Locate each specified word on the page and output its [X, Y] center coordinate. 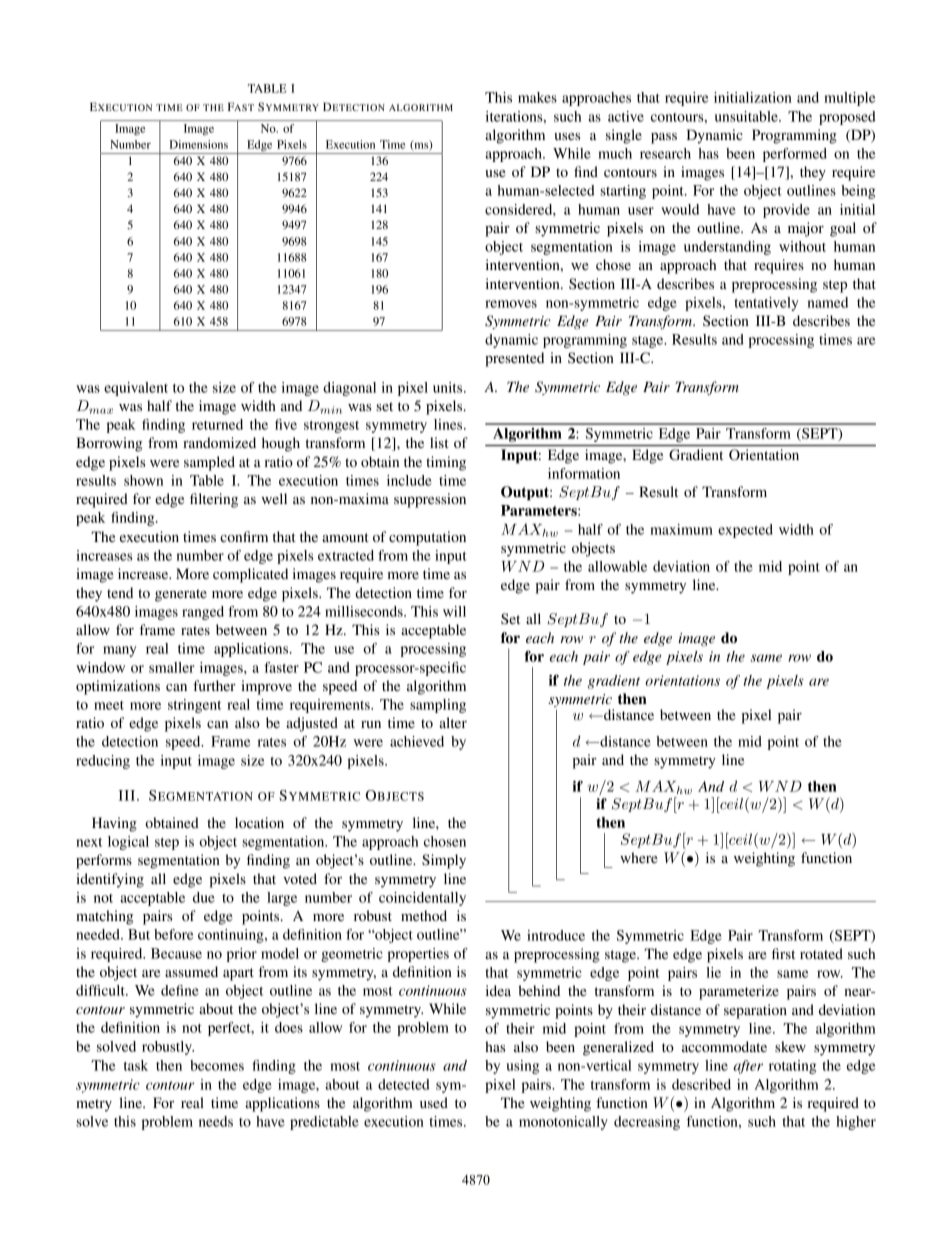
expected [745, 531]
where [638, 857]
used [434, 1102]
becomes [217, 1065]
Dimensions [198, 144]
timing [446, 463]
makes [537, 97]
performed [795, 155]
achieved [417, 741]
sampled [209, 463]
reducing [103, 762]
